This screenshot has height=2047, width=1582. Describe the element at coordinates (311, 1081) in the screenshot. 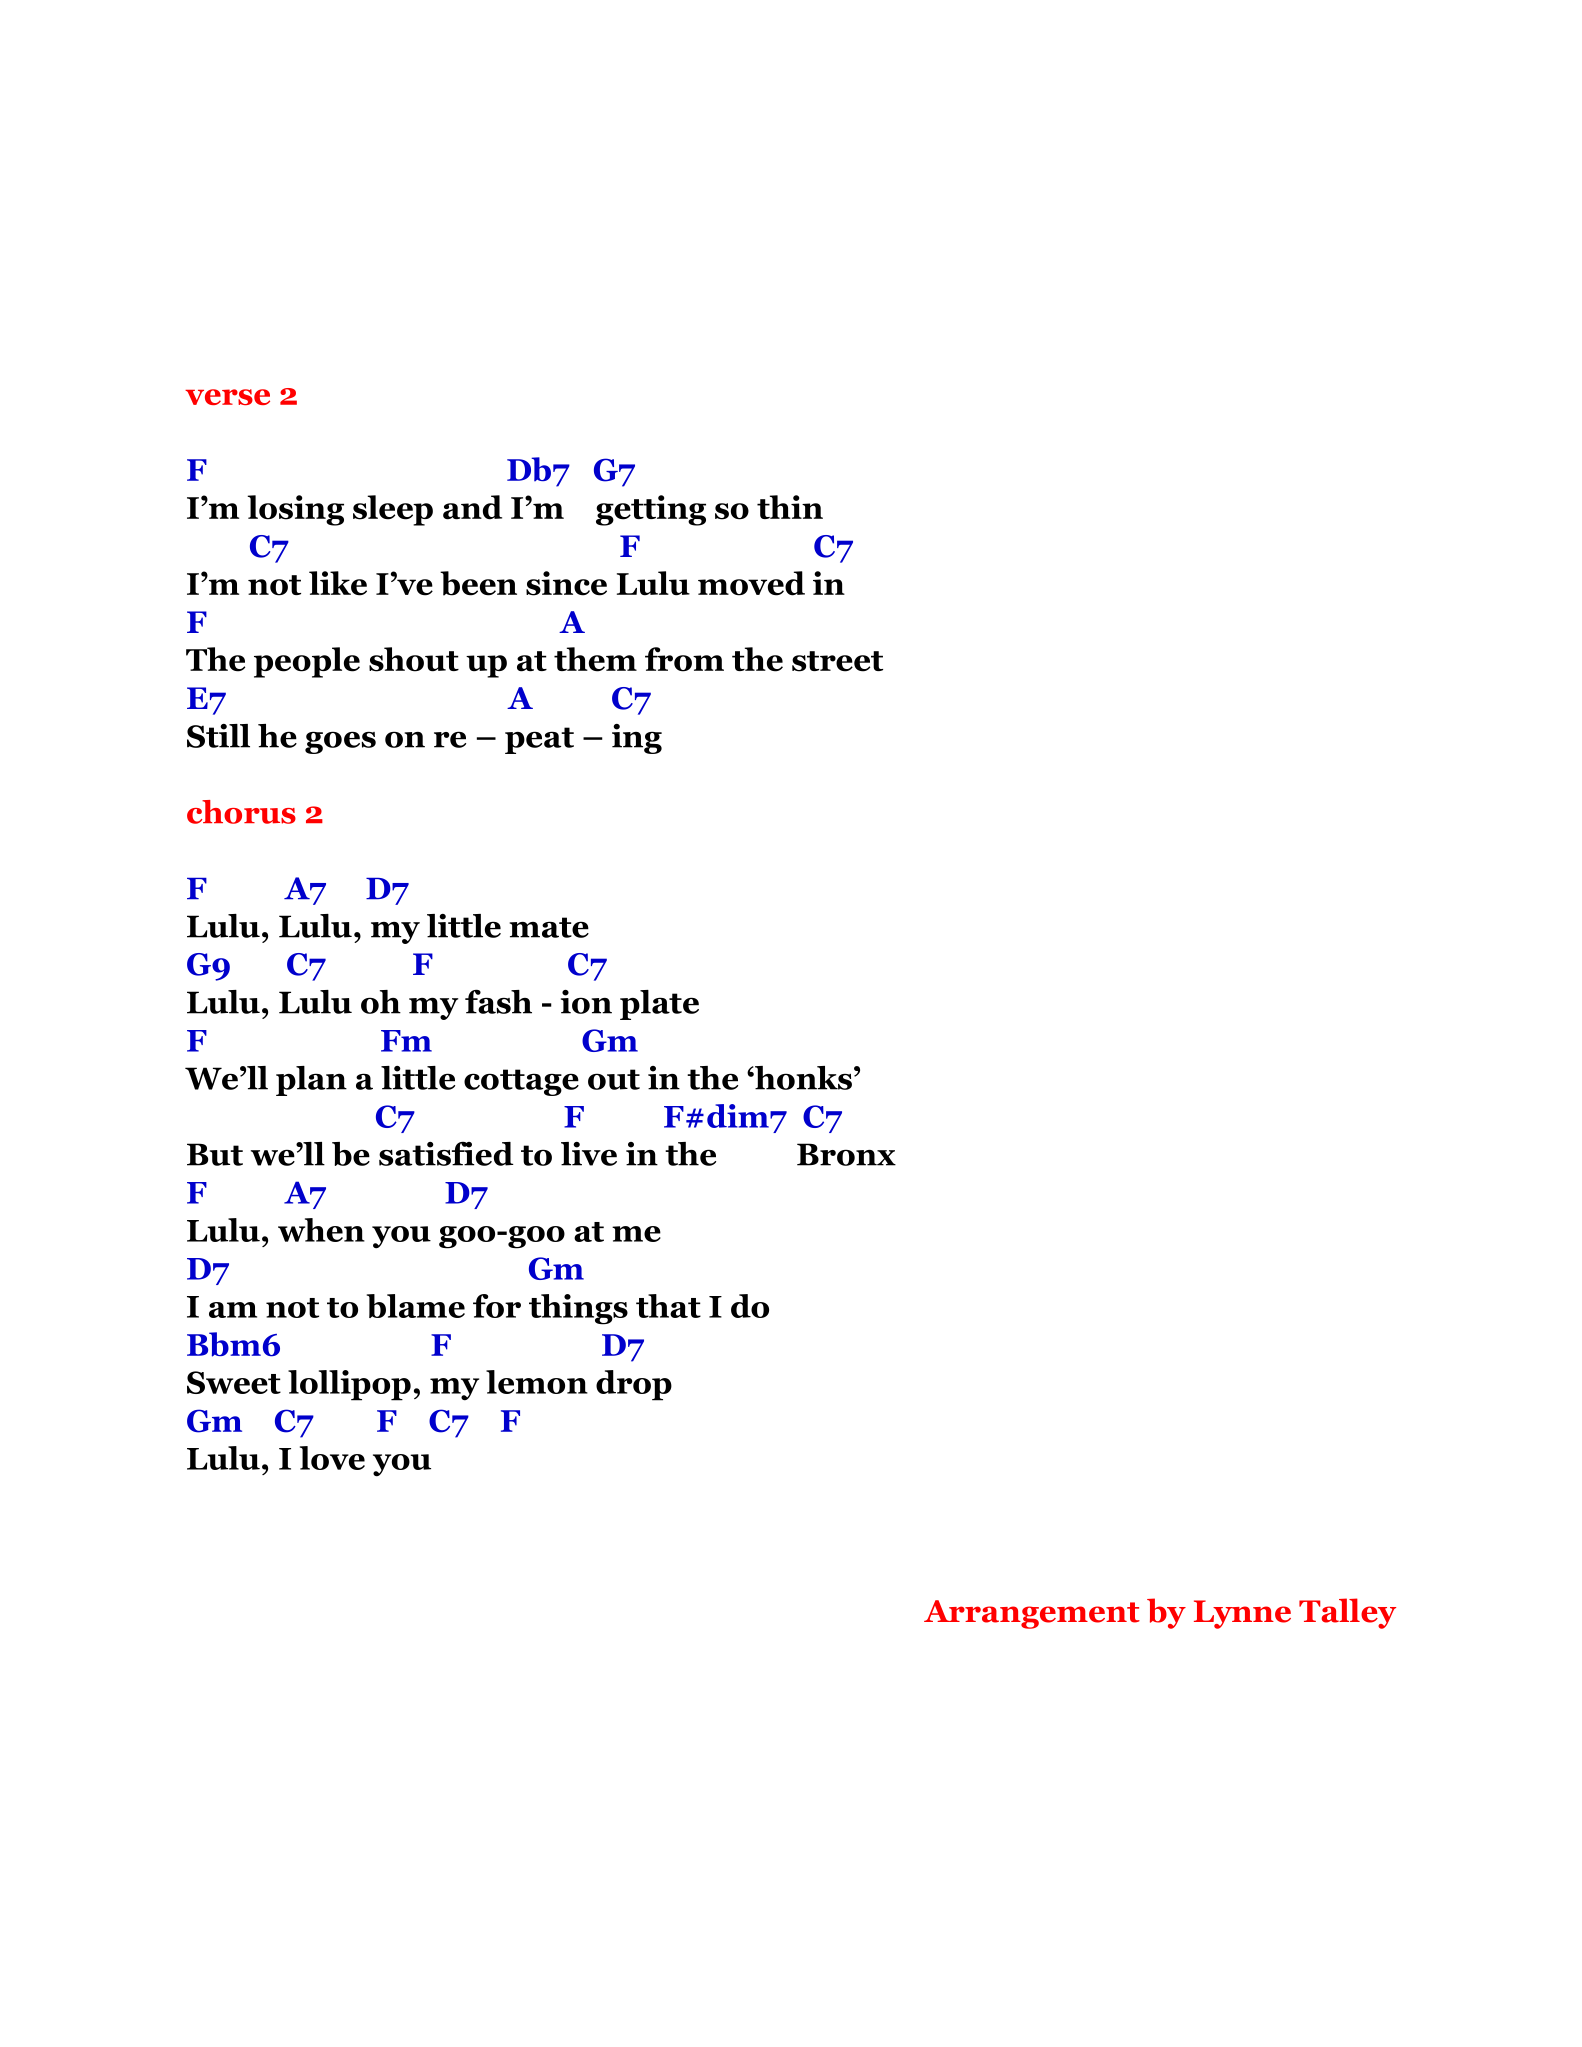

I see `plan` at that location.
